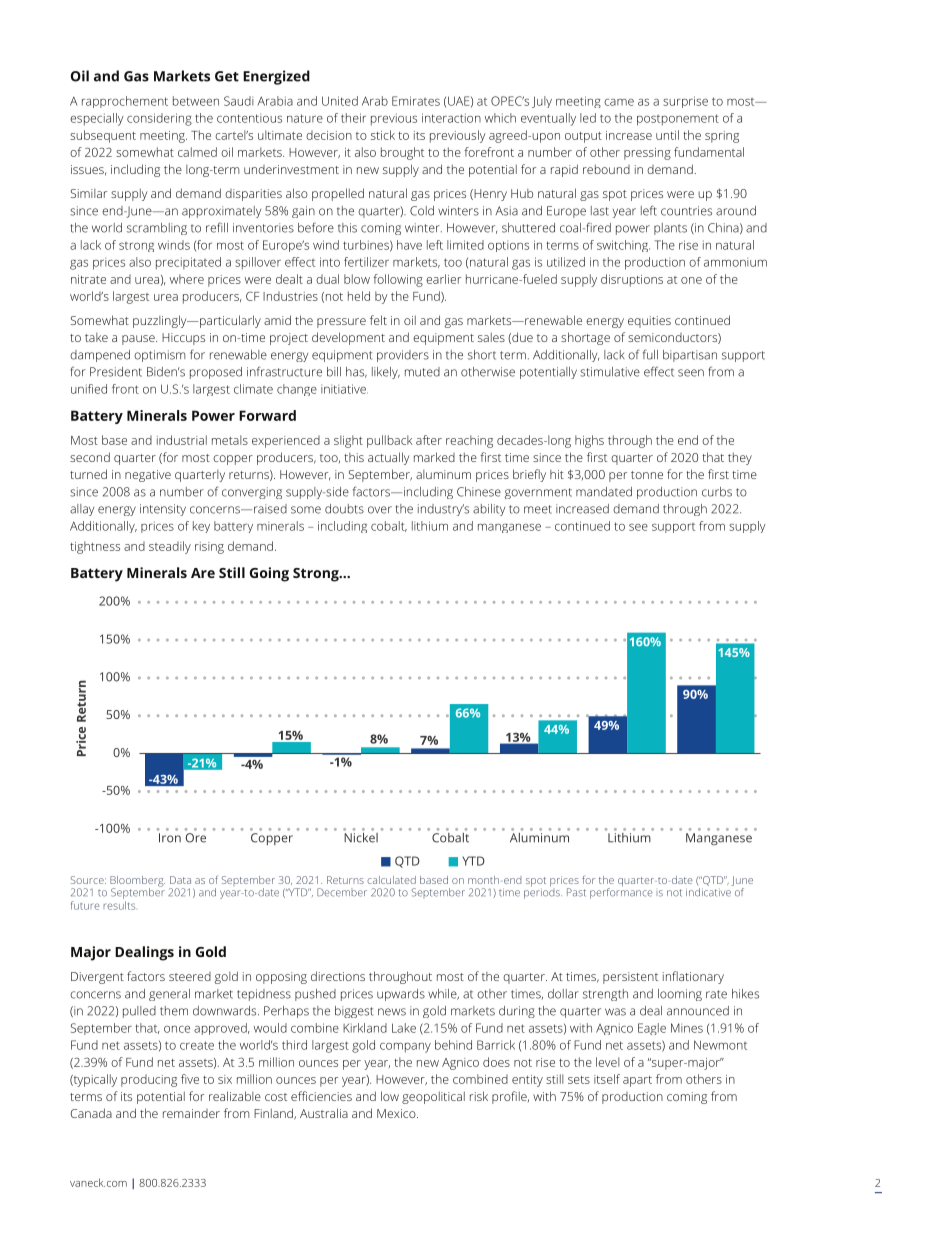  I want to click on Are, so click(203, 573).
